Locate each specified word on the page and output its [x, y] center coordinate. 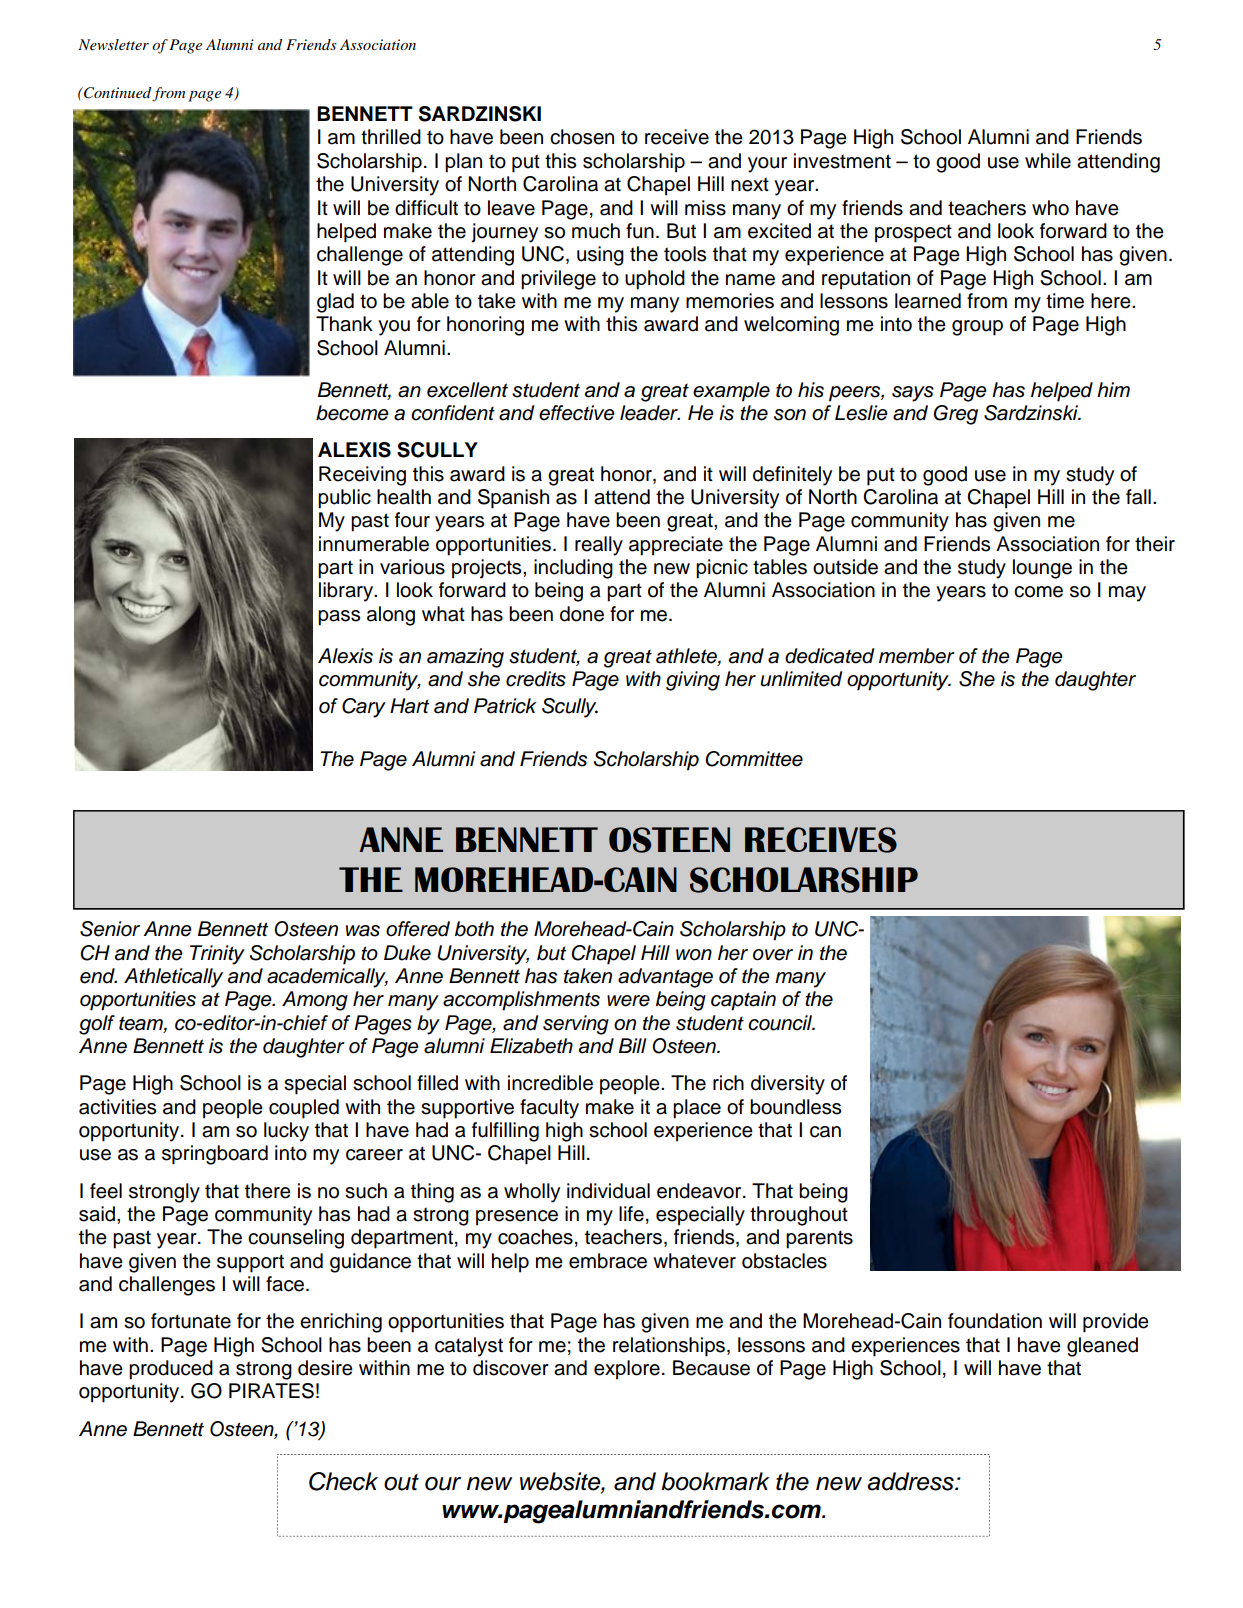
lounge [1042, 569]
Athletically [173, 978]
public [344, 499]
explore [627, 1370]
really [599, 546]
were [628, 1001]
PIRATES [271, 1391]
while [1048, 161]
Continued [117, 93]
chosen [582, 137]
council [781, 1023]
